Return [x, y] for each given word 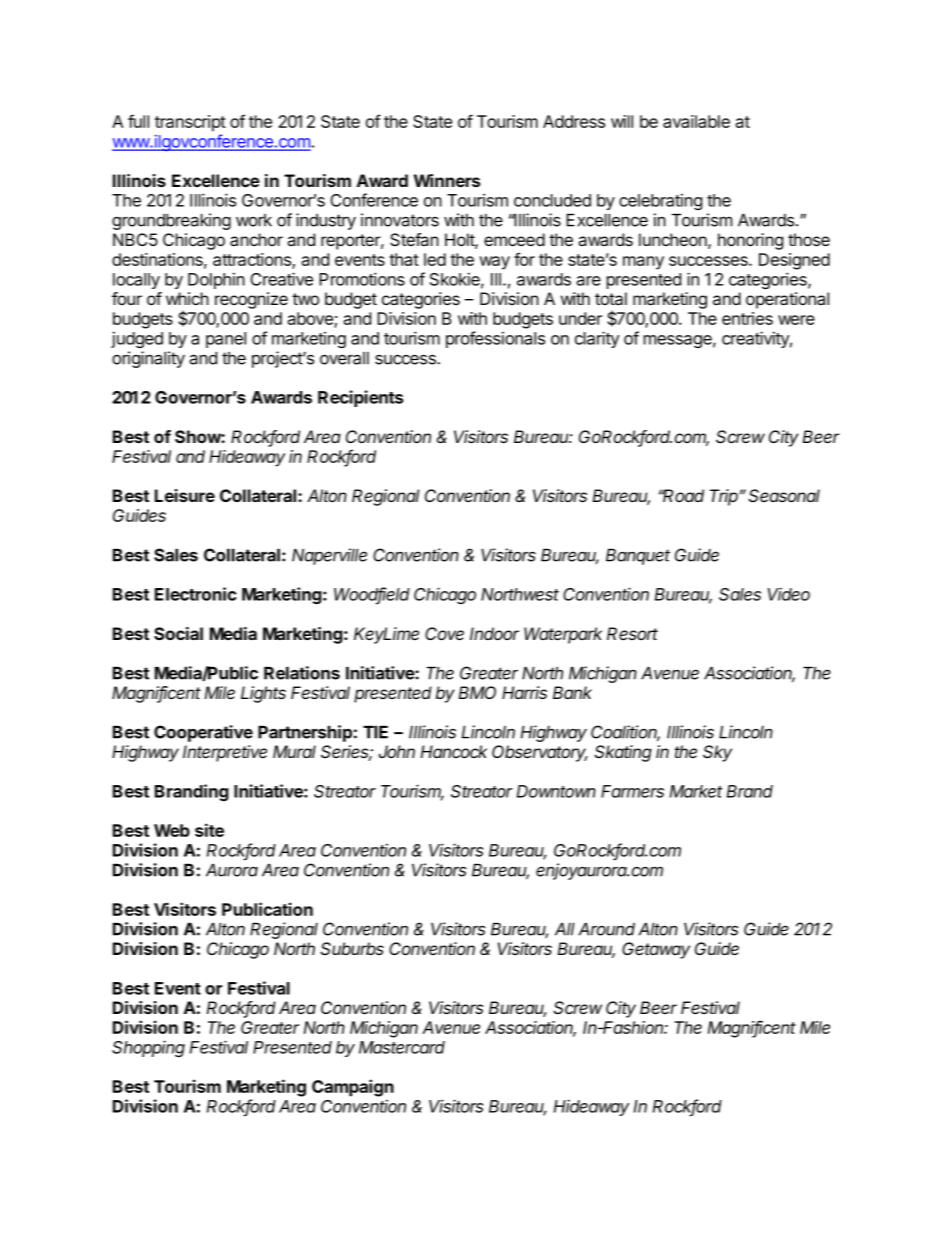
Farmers [632, 791]
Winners [447, 180]
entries [747, 318]
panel [226, 340]
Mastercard [402, 1047]
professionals [495, 339]
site [209, 830]
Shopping [148, 1048]
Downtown [556, 791]
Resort [632, 633]
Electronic [195, 594]
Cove [444, 633]
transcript [190, 123]
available [696, 121]
